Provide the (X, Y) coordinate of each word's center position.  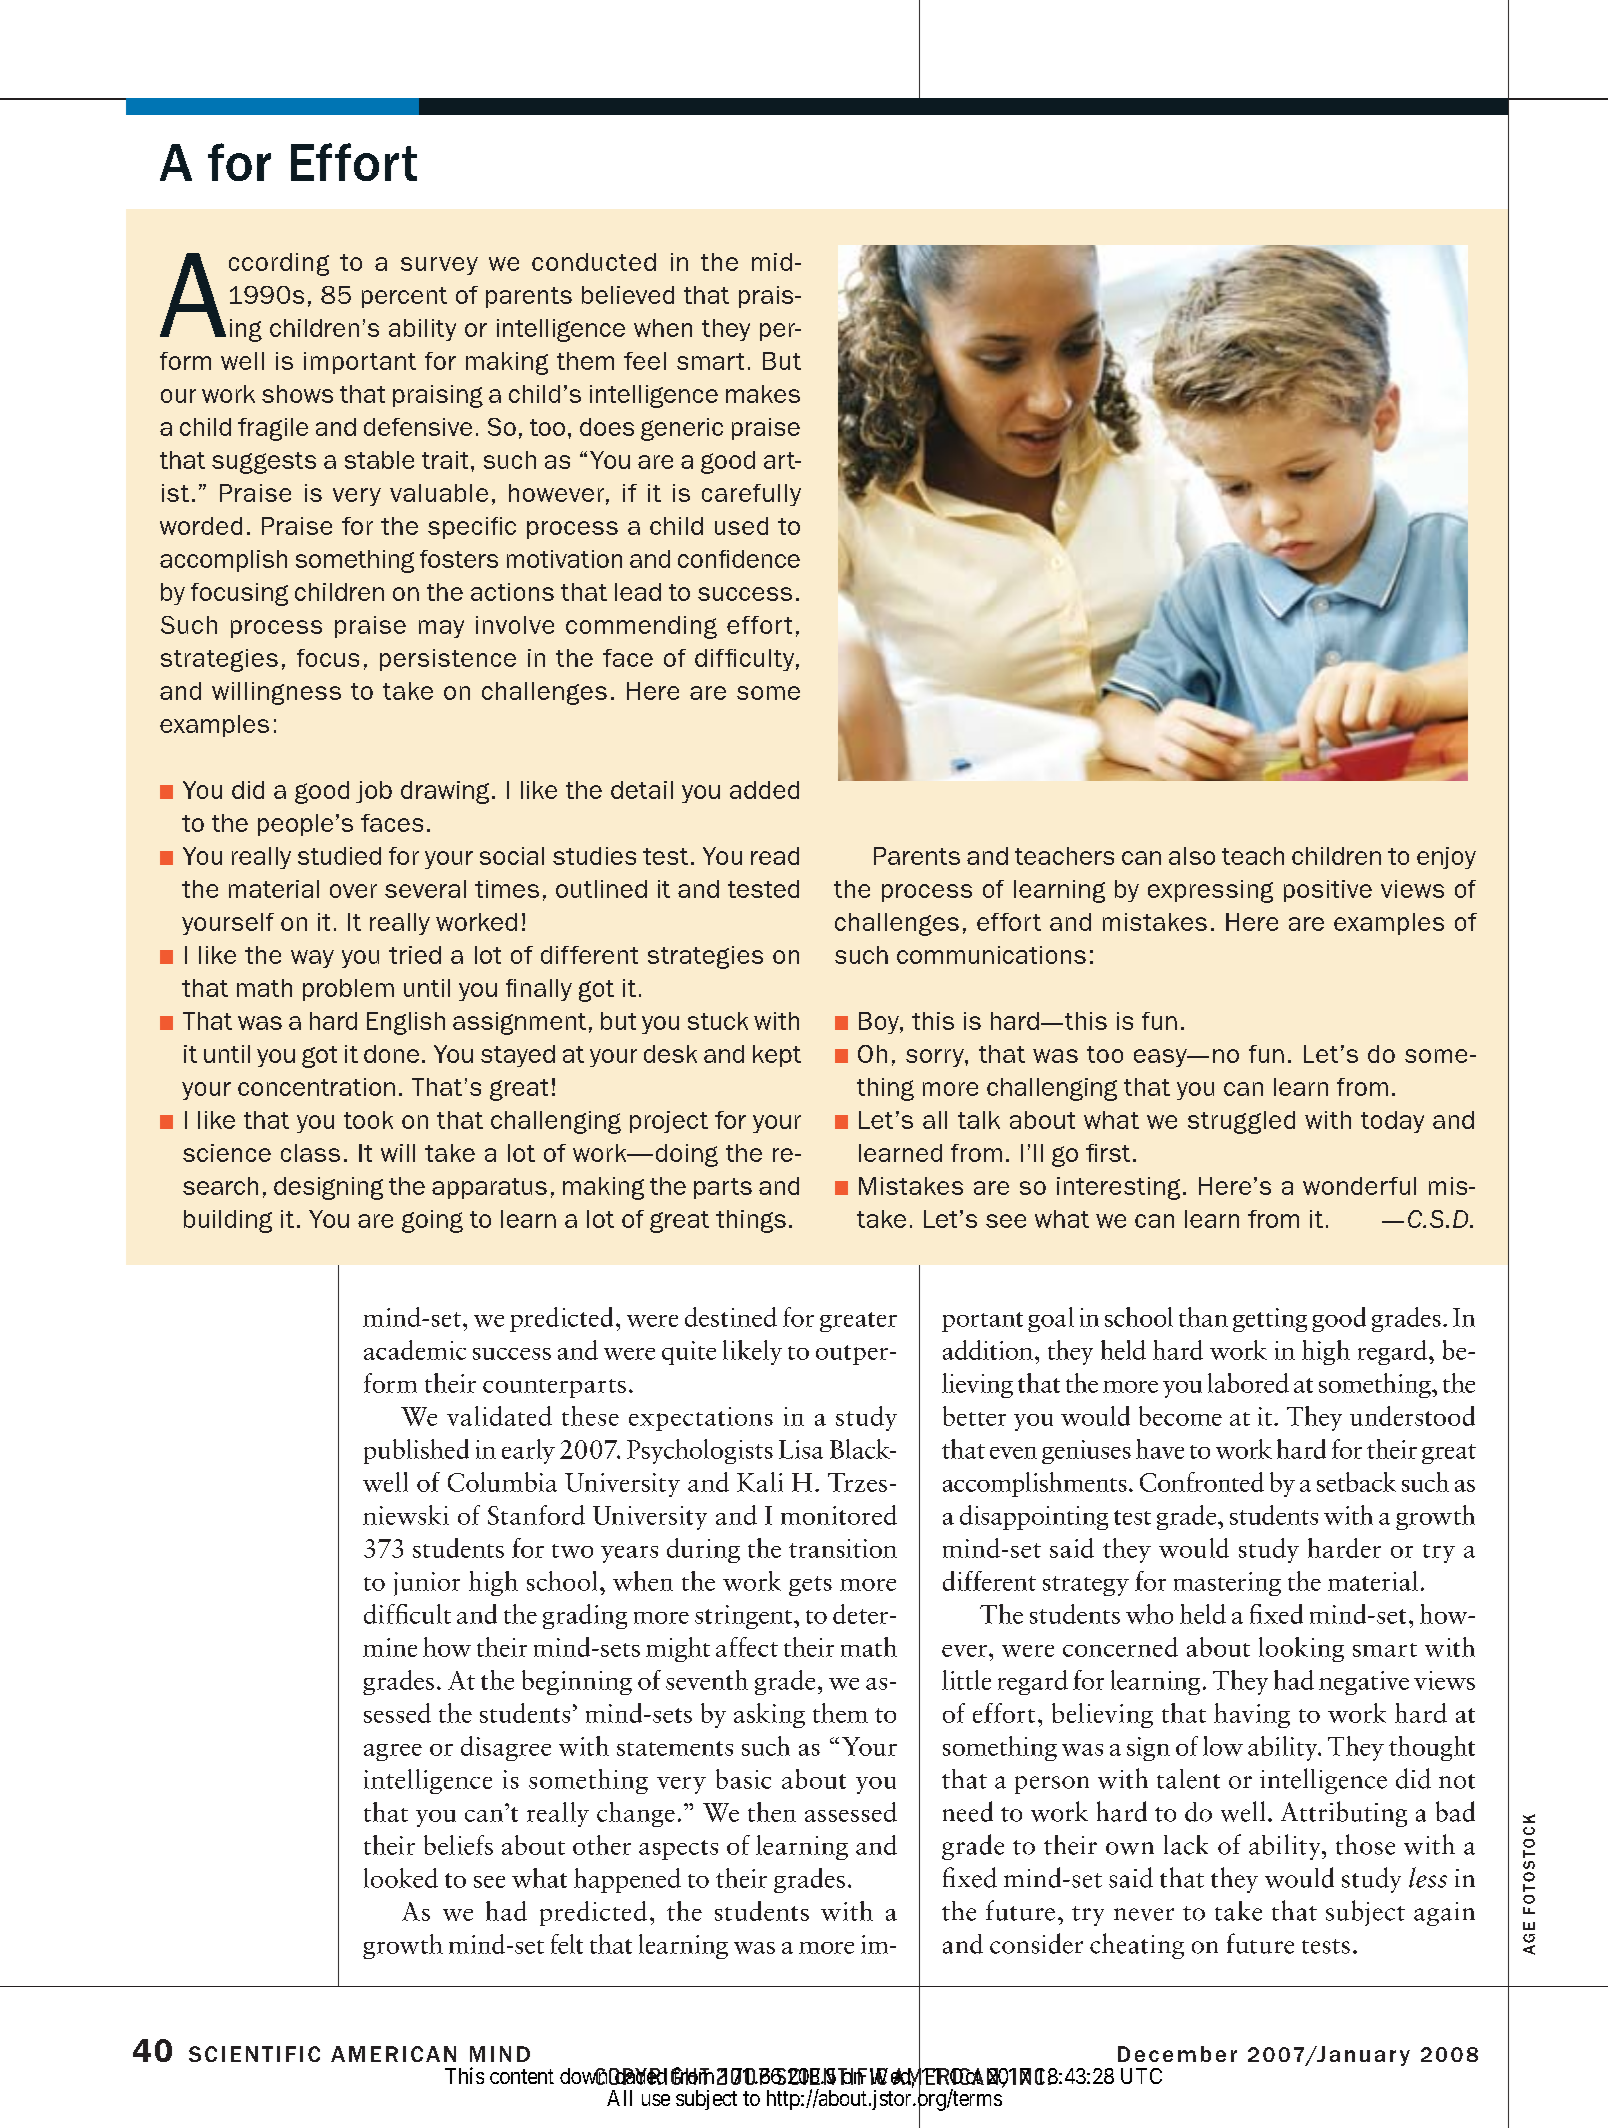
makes (763, 394)
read (775, 856)
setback (1356, 1482)
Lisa (801, 1449)
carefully (751, 495)
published (416, 1451)
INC (1028, 2076)
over (353, 891)
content (522, 2076)
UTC (1141, 2076)
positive (1328, 891)
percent (404, 297)
